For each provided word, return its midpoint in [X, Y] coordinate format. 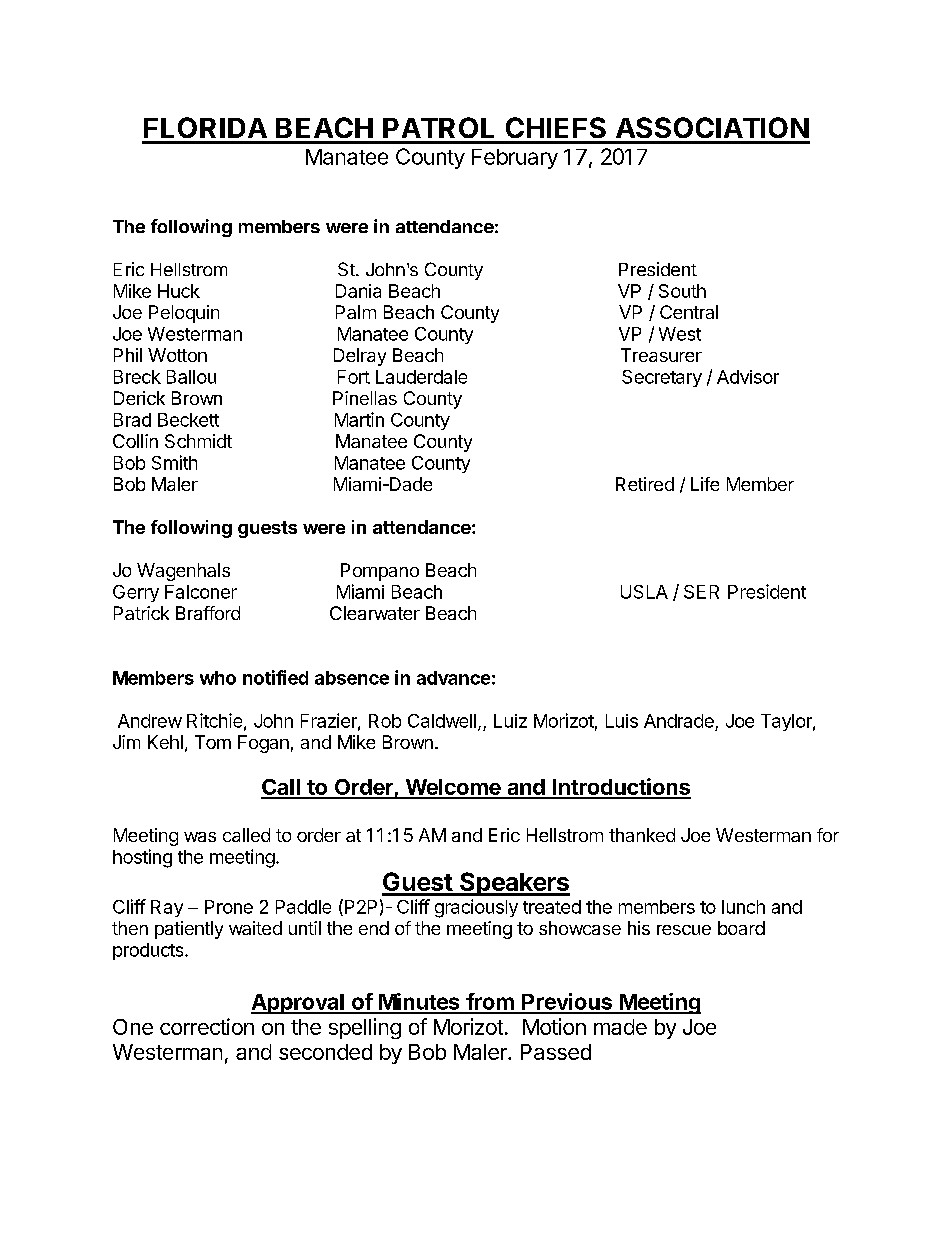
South [682, 291]
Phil [128, 355]
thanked [642, 835]
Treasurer [661, 355]
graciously [476, 908]
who [218, 678]
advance [453, 678]
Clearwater [375, 613]
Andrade [679, 721]
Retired [645, 484]
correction [207, 1026]
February [515, 159]
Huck [179, 291]
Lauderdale [421, 377]
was [200, 837]
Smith [174, 462]
